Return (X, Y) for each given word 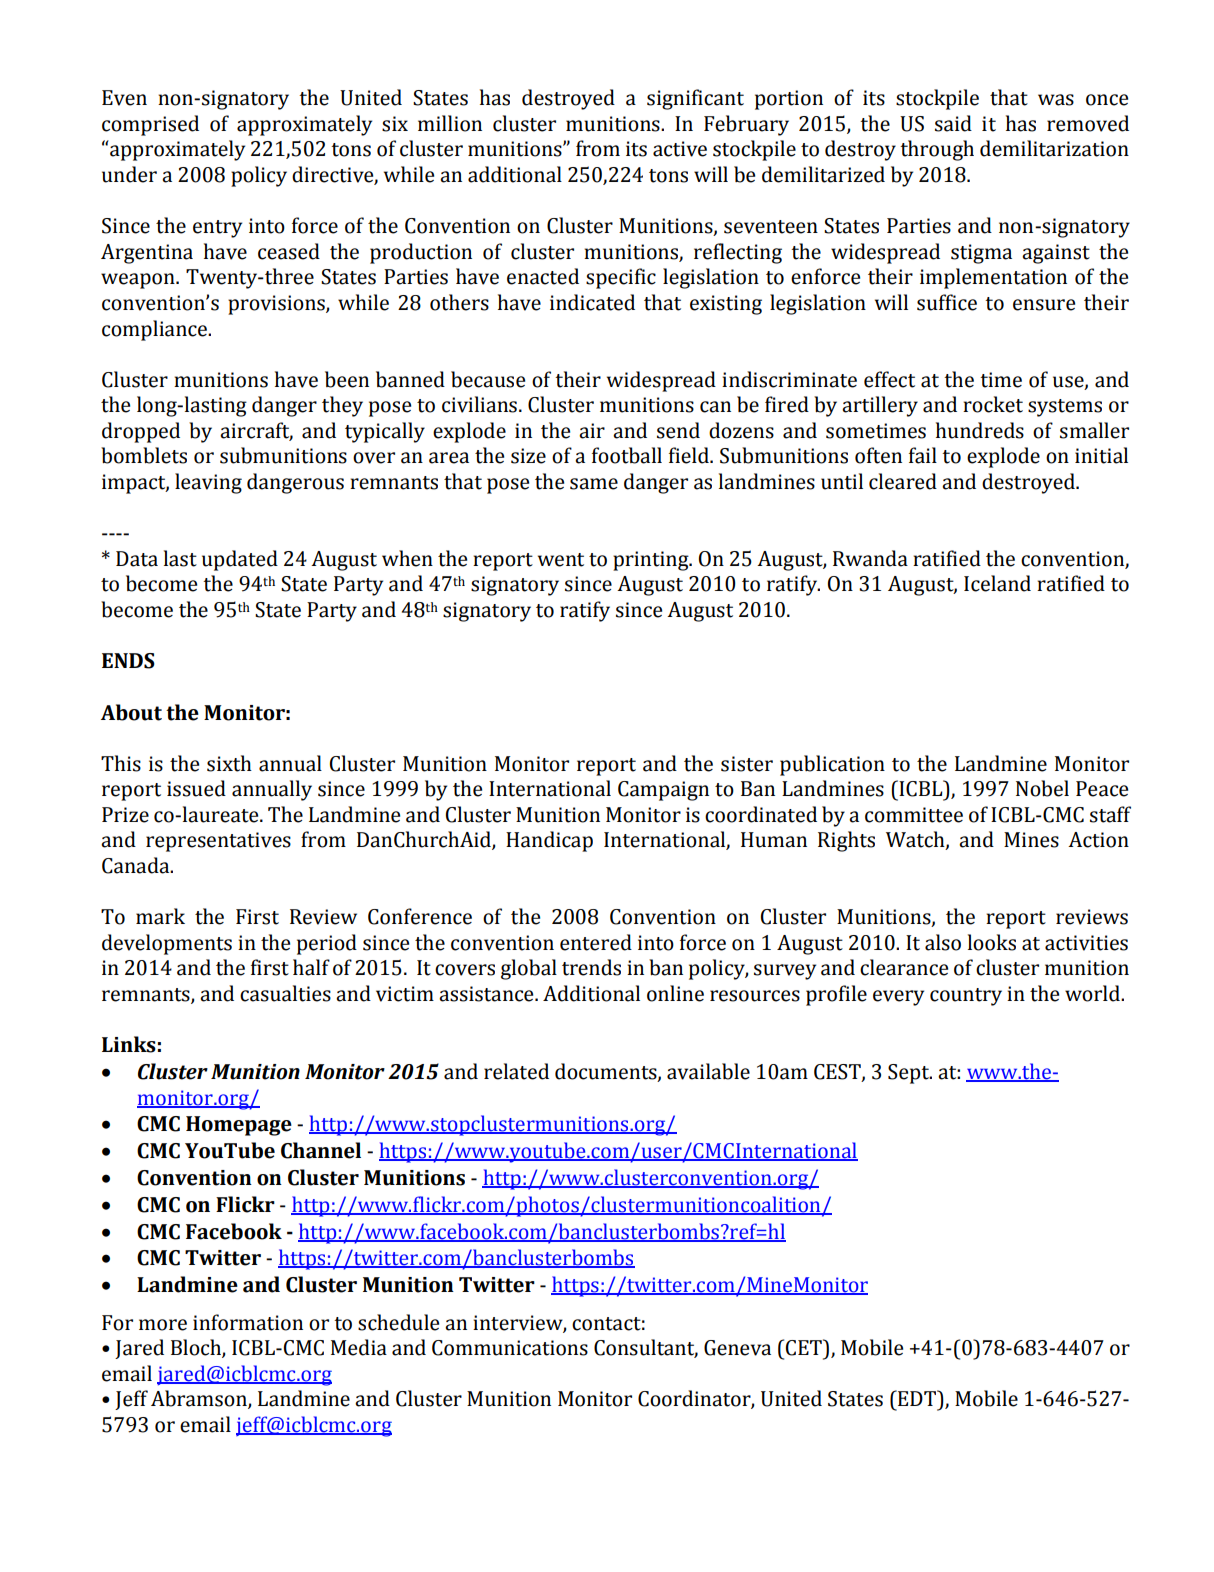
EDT (917, 1398)
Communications (510, 1348)
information (248, 1322)
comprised (150, 125)
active (680, 149)
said (953, 123)
